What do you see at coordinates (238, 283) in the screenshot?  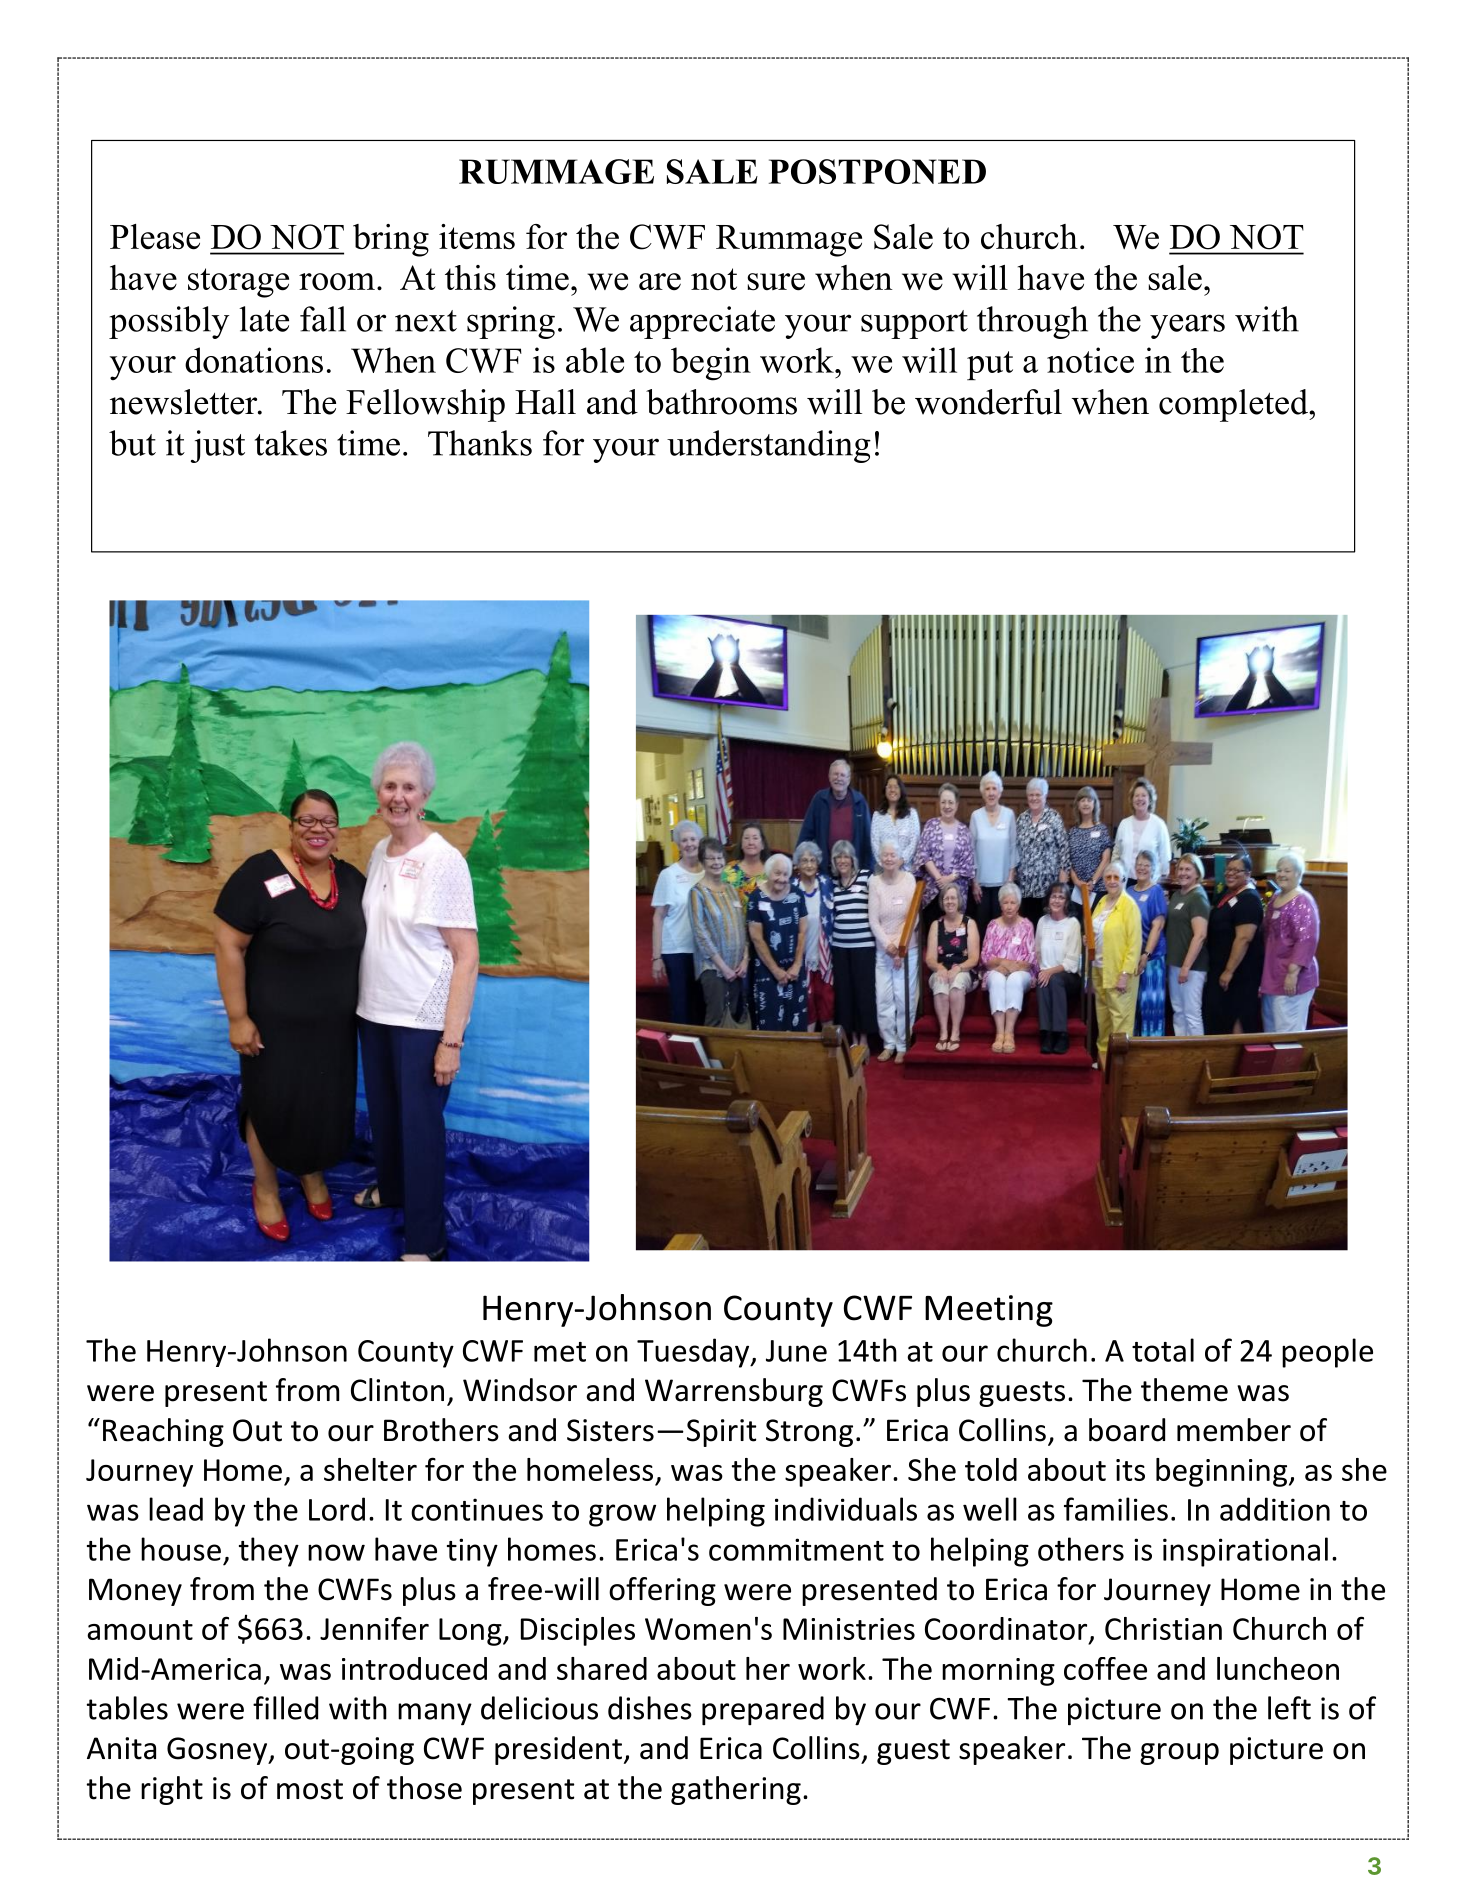 I see `storage` at bounding box center [238, 283].
